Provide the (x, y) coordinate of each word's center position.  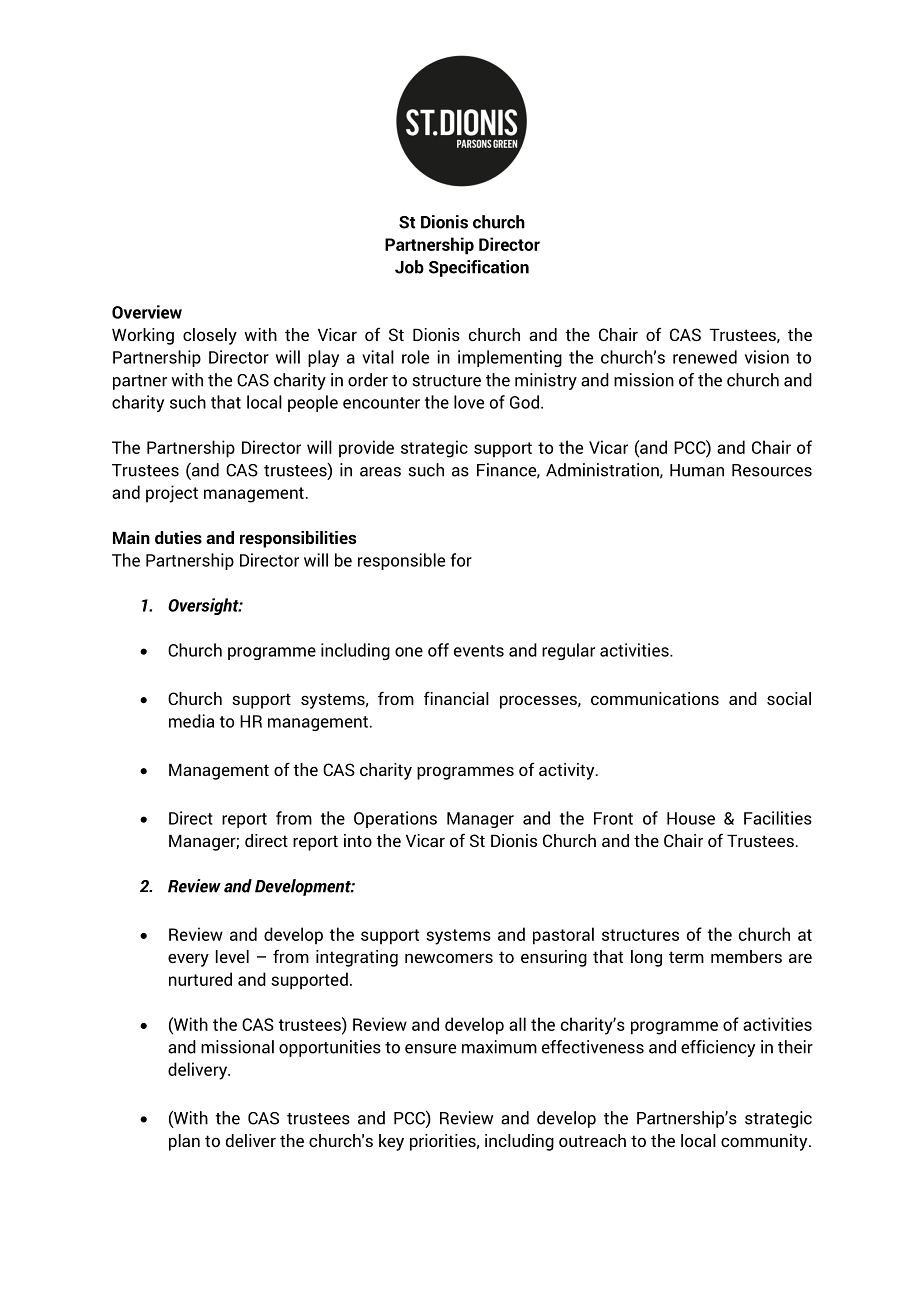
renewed (705, 357)
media (191, 721)
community (765, 1142)
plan (184, 1142)
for (461, 560)
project (172, 494)
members (746, 956)
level (232, 956)
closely (210, 336)
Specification (479, 268)
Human (697, 470)
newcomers (449, 958)
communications (655, 698)
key (391, 1142)
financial (456, 698)
